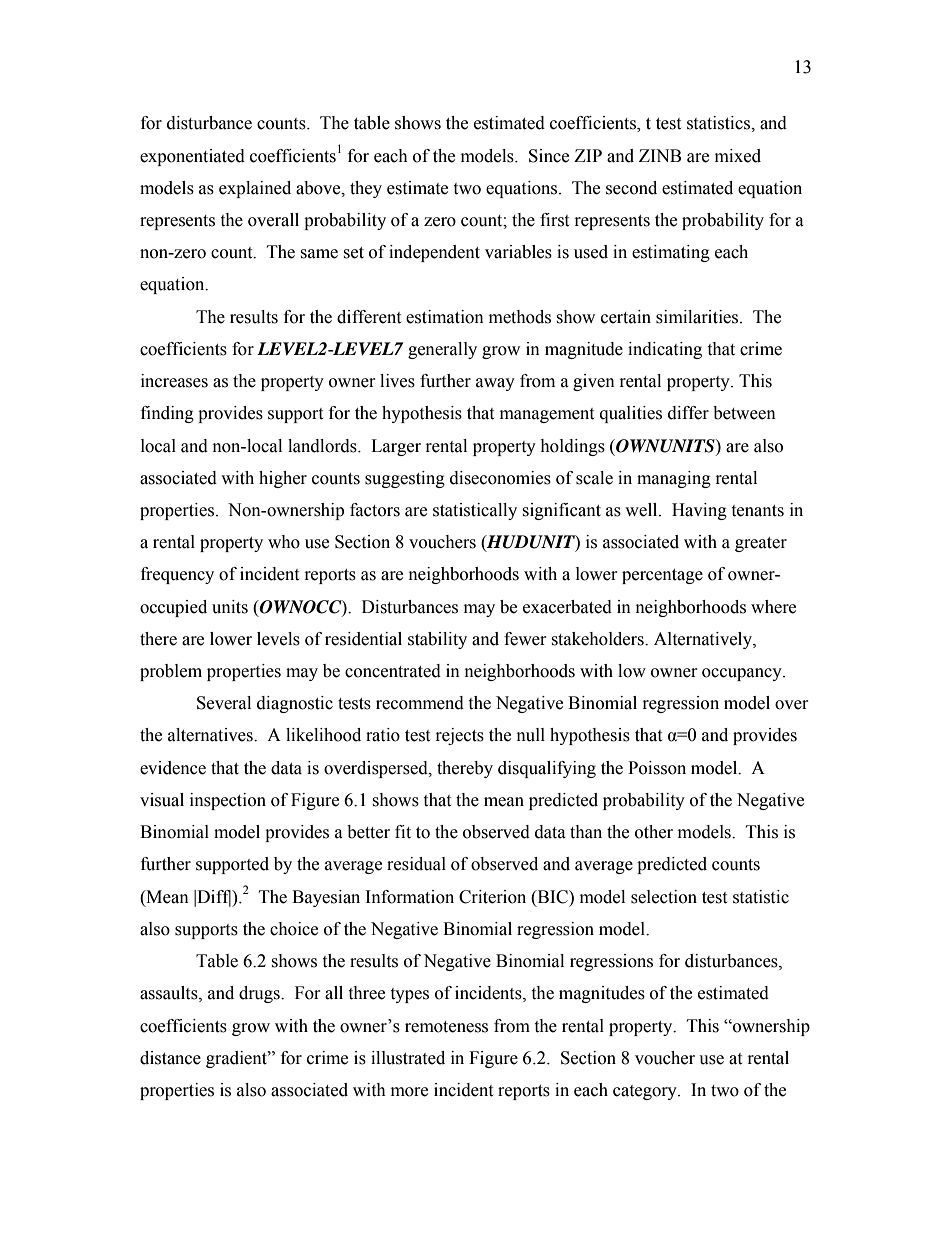 This screenshot has width=952, height=1233. I want to click on who, so click(284, 542).
